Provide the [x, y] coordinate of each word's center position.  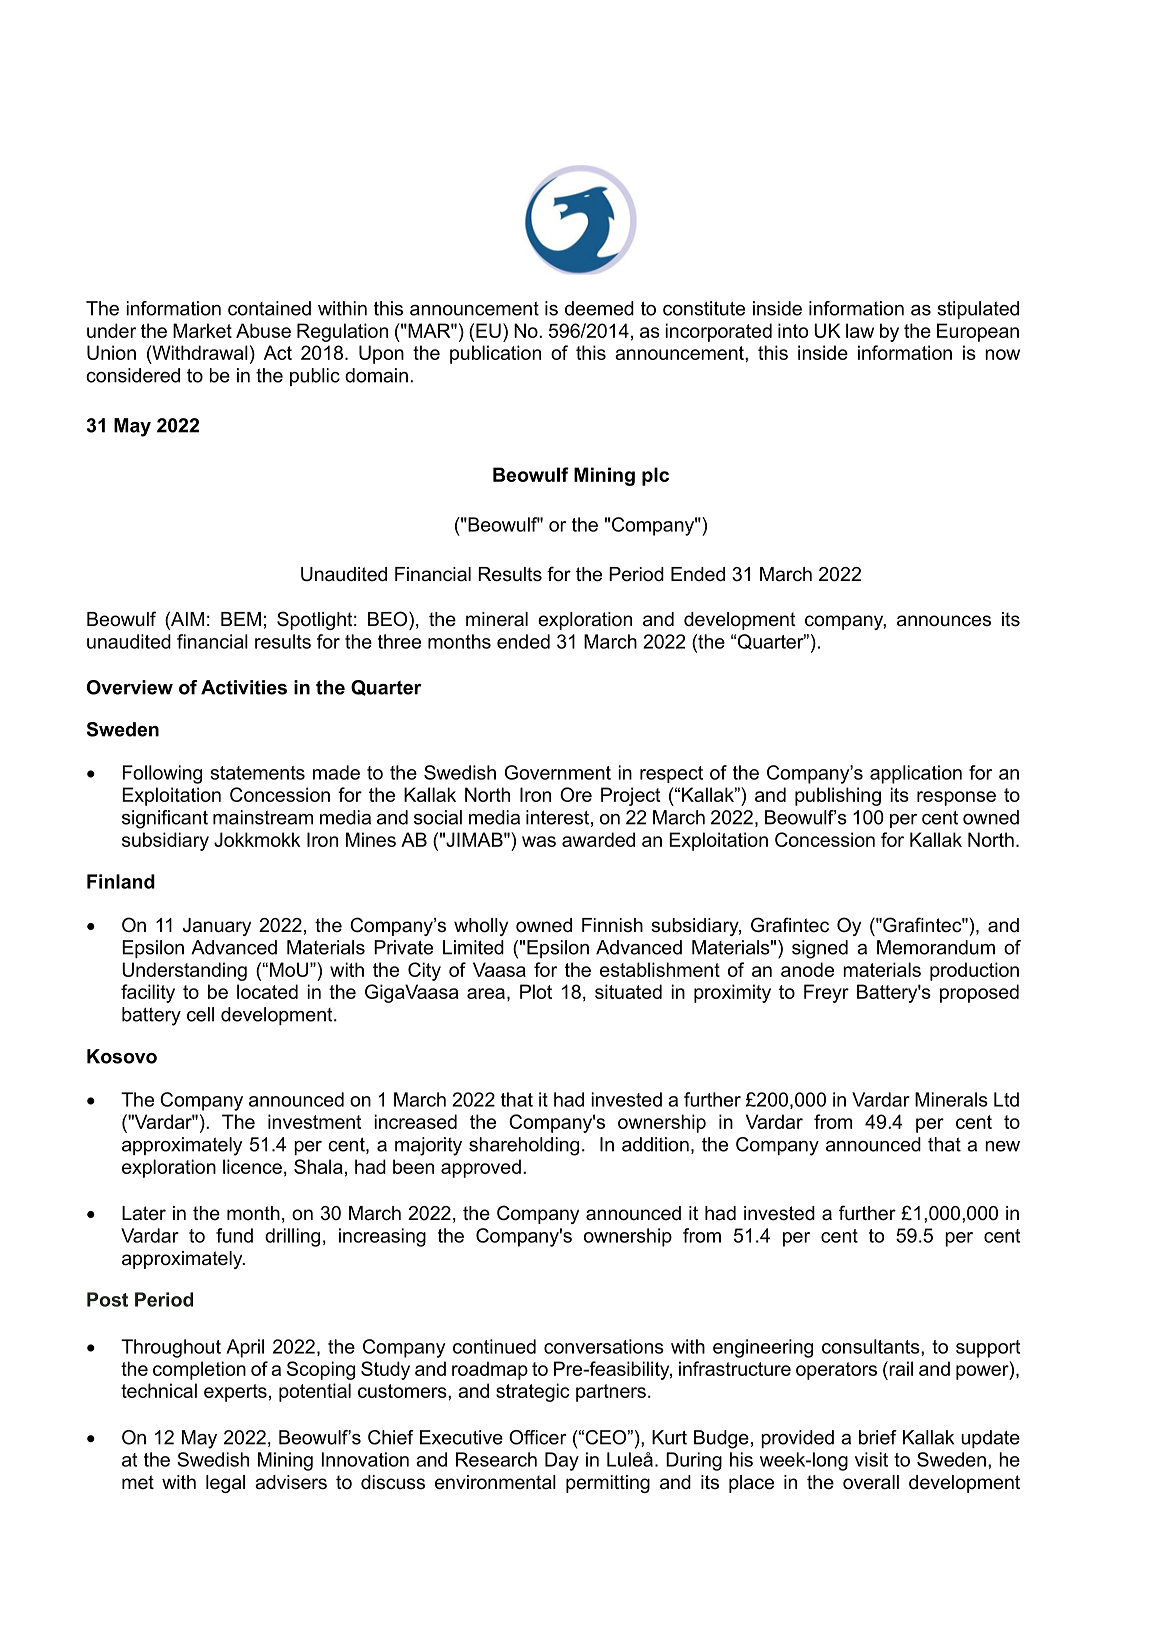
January [217, 927]
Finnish [612, 925]
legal [225, 1484]
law [860, 330]
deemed [599, 308]
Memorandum [936, 947]
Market [202, 330]
